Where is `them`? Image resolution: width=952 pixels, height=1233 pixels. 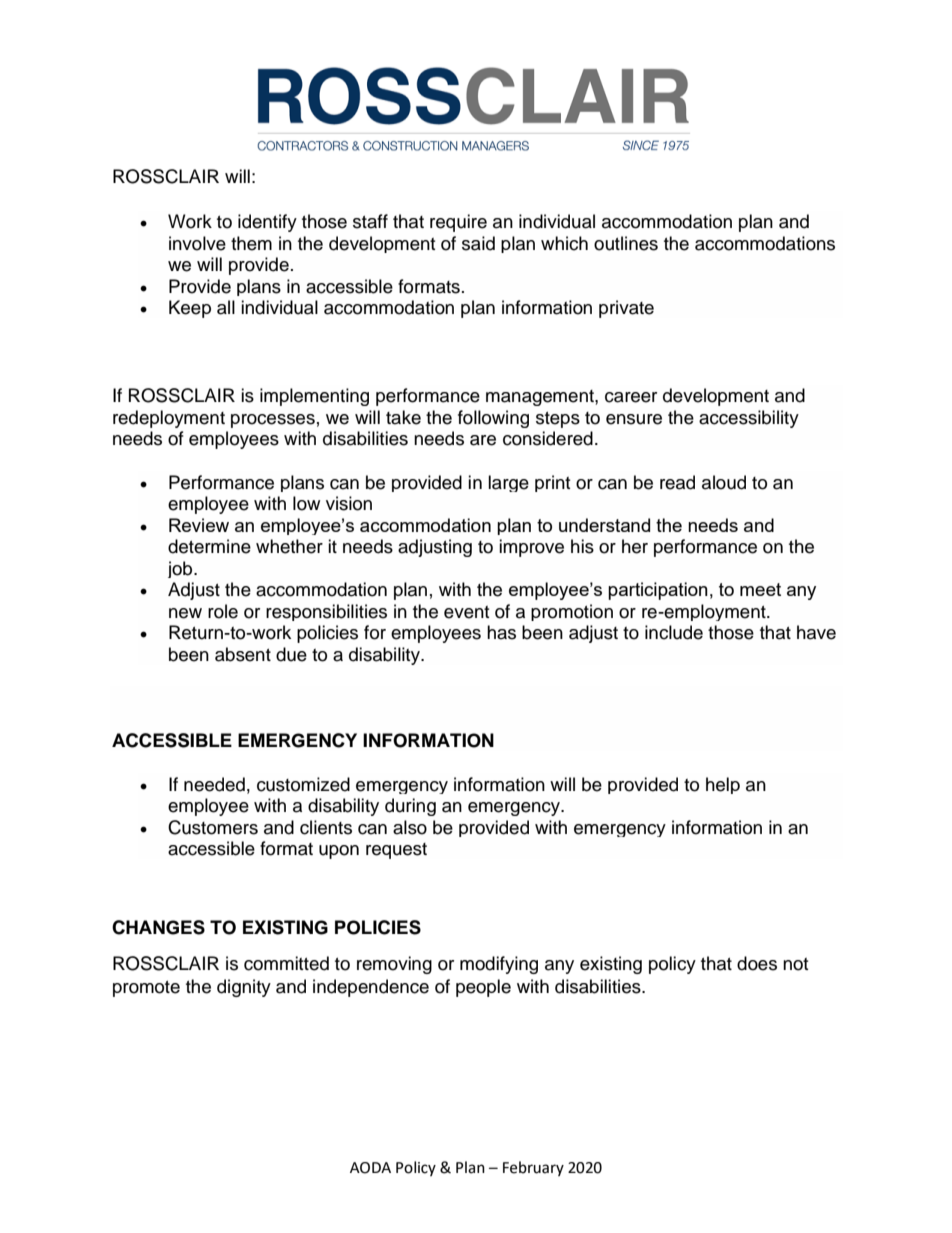
them is located at coordinates (251, 243).
